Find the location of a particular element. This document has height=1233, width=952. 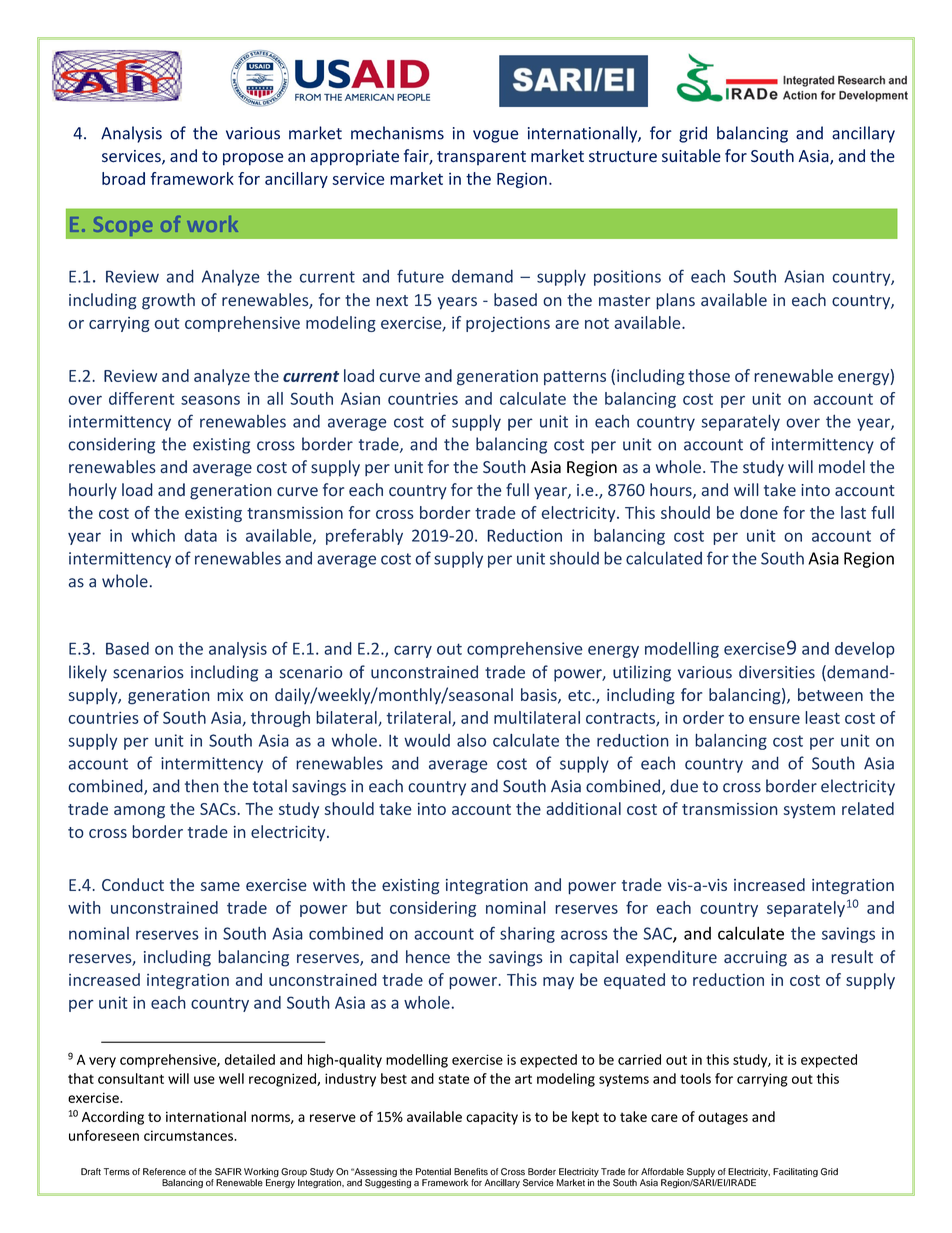

broad is located at coordinates (123, 178).
